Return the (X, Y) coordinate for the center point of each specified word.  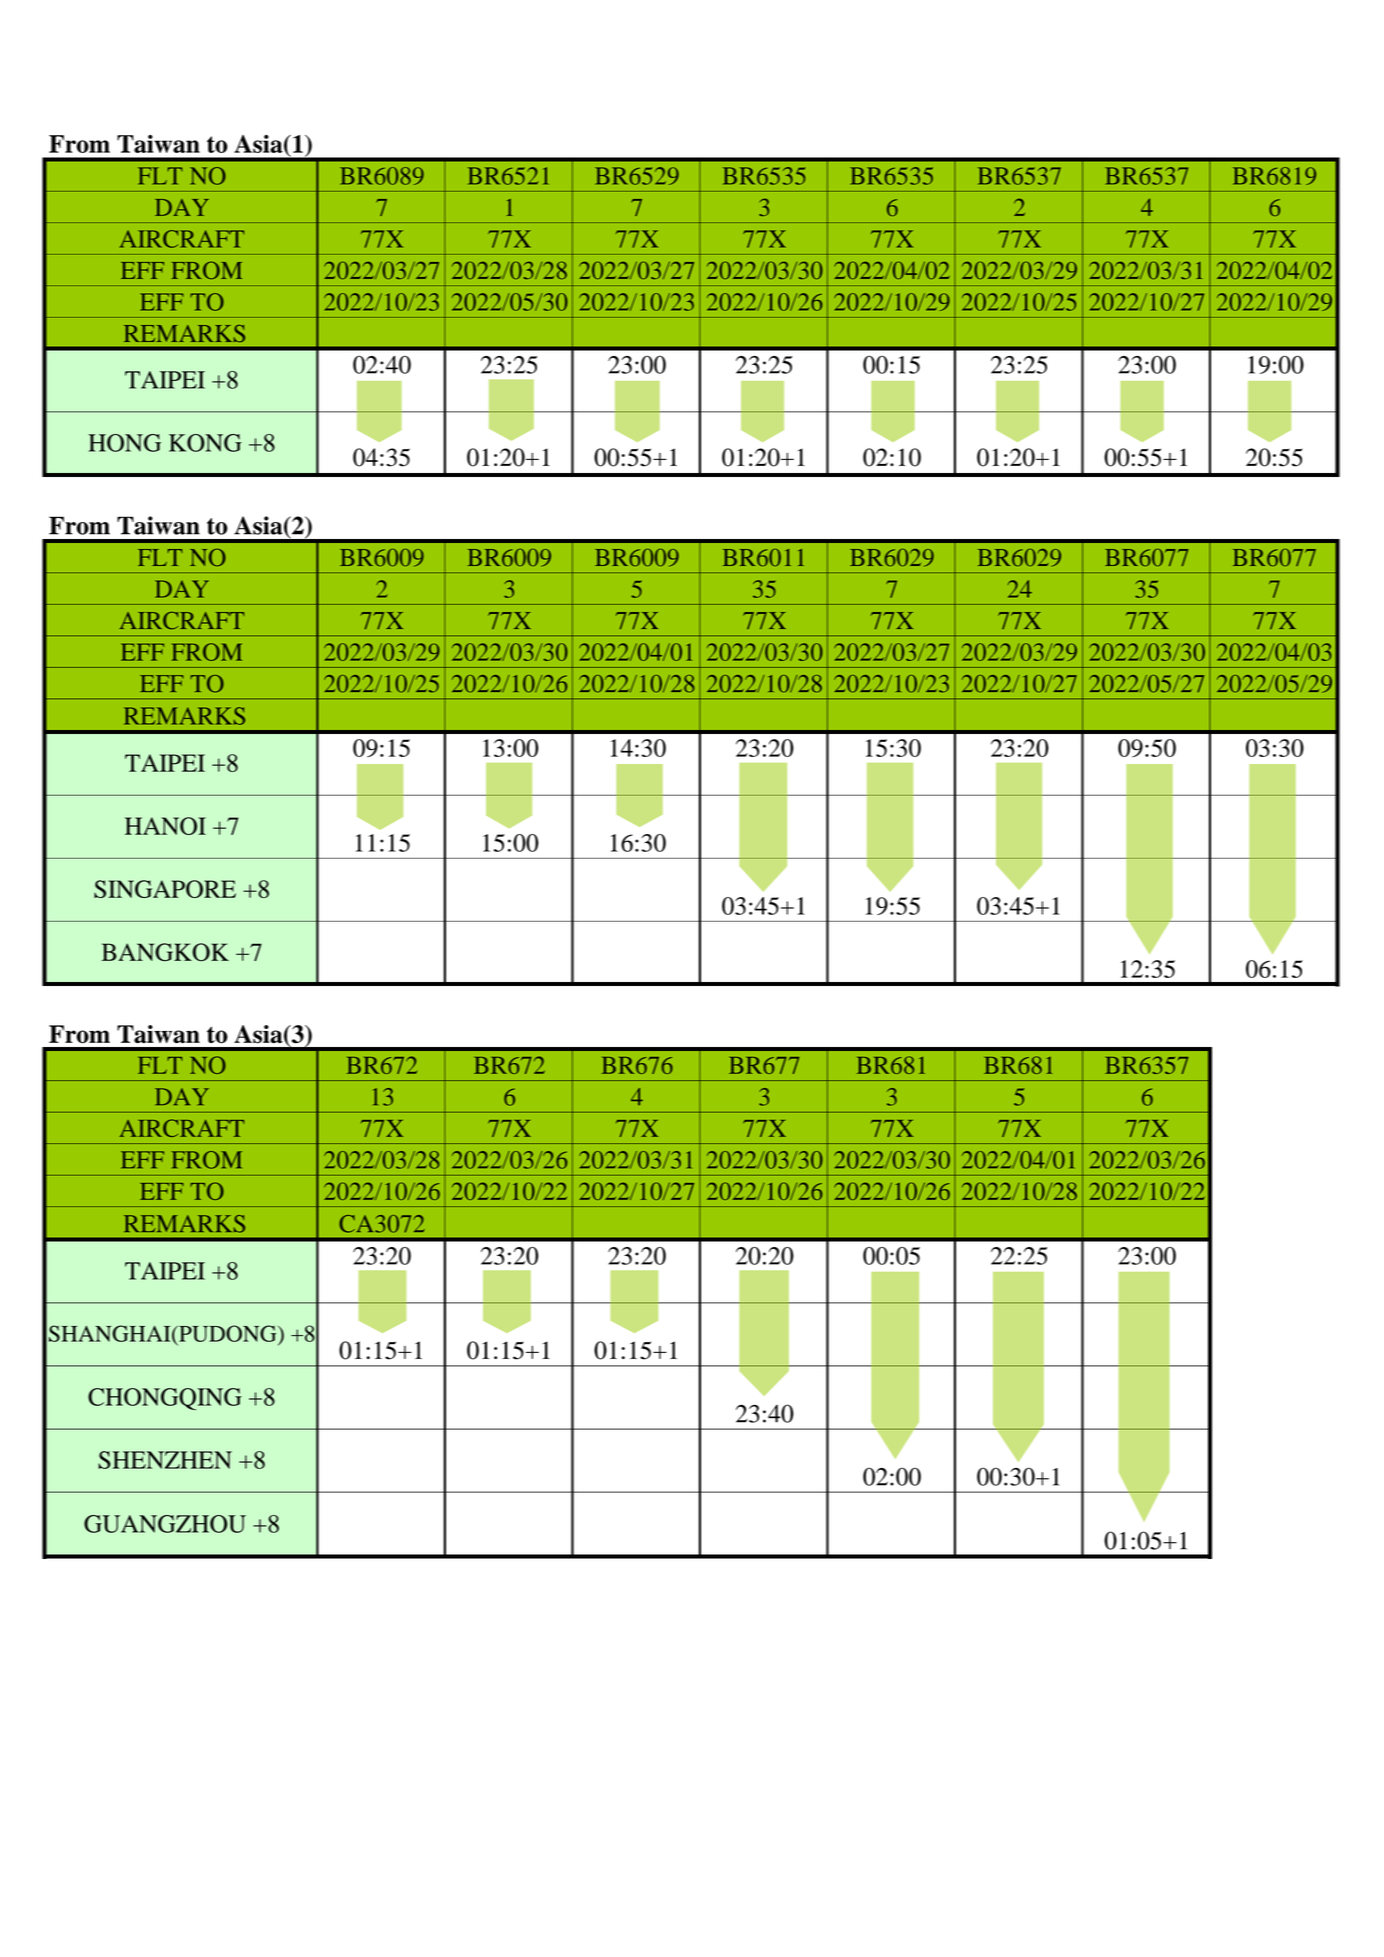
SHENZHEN (165, 1460)
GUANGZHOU (165, 1524)
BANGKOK (165, 952)
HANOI (165, 826)
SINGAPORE (165, 889)
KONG (205, 443)
